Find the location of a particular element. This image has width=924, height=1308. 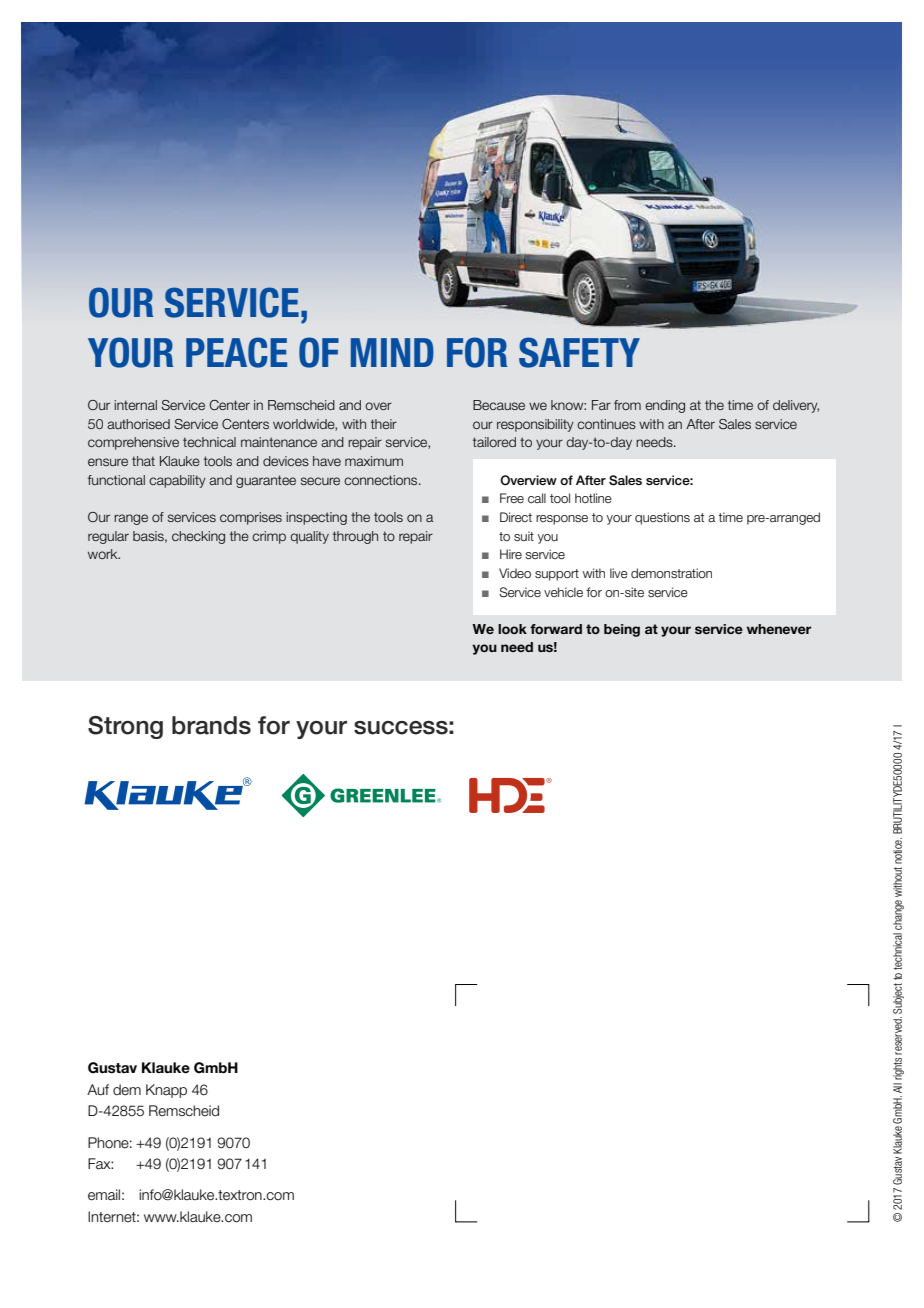

being is located at coordinates (622, 630).
